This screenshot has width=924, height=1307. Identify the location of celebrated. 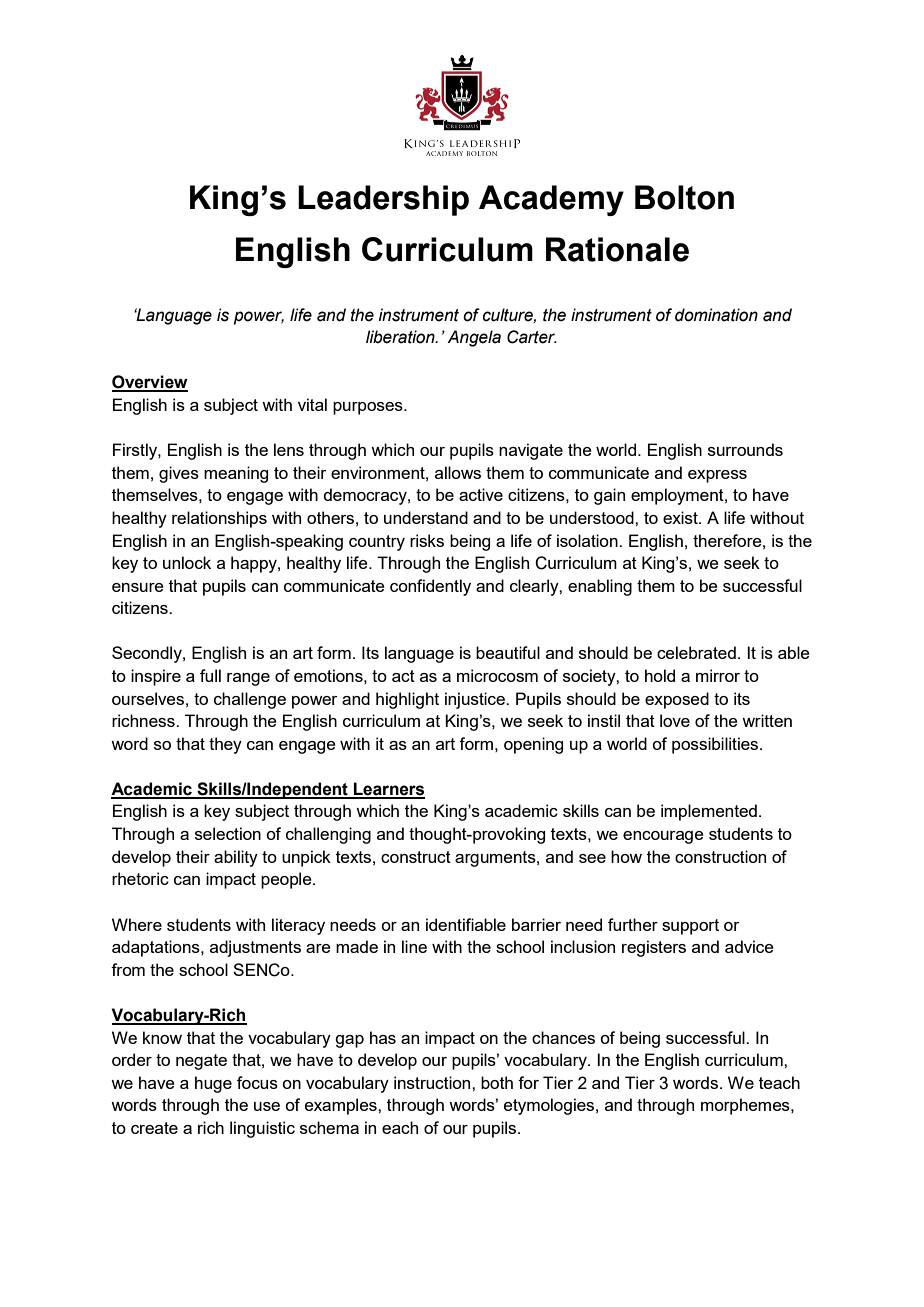
(696, 652).
